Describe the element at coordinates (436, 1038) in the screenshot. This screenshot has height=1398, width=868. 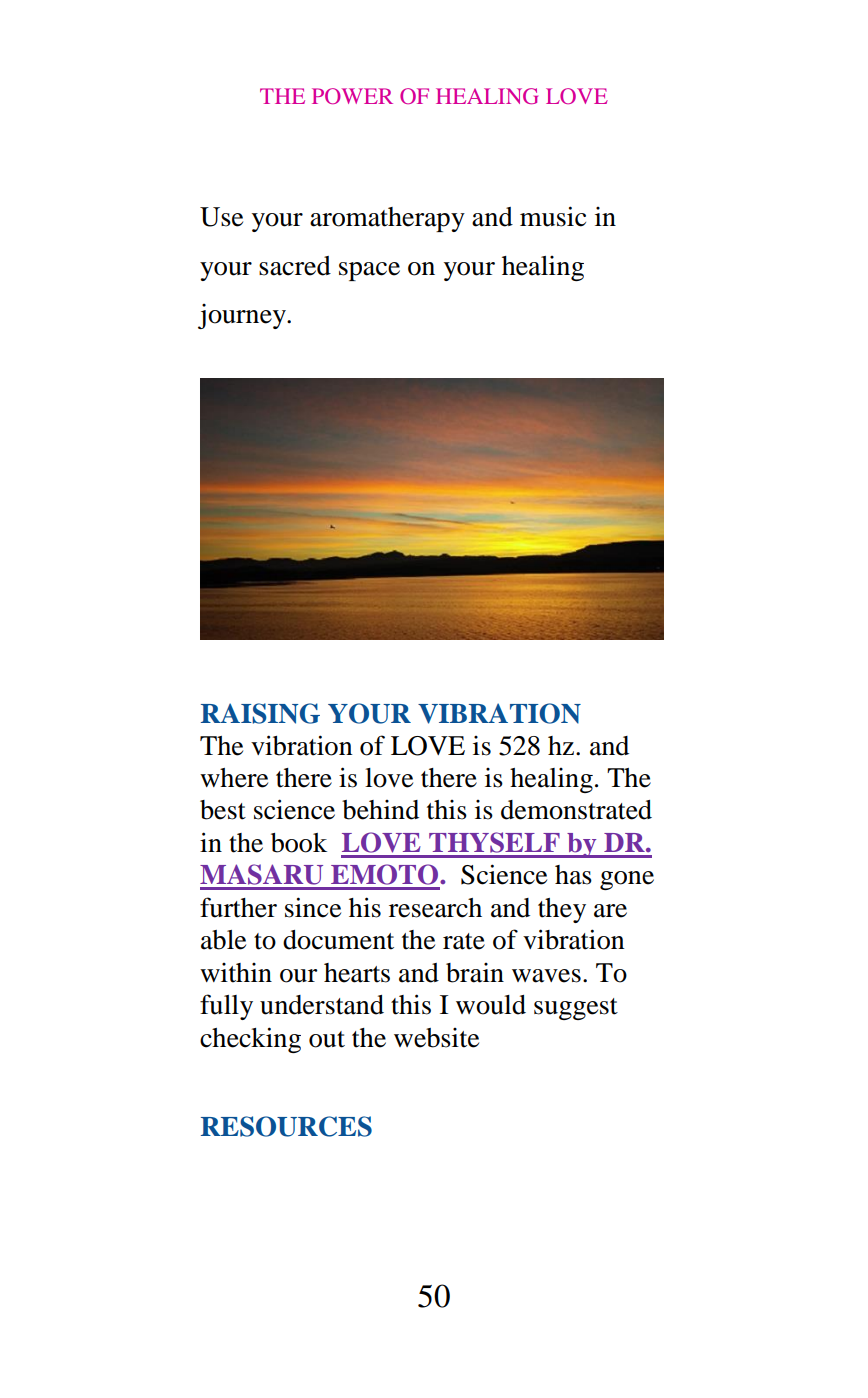
I see `website` at that location.
